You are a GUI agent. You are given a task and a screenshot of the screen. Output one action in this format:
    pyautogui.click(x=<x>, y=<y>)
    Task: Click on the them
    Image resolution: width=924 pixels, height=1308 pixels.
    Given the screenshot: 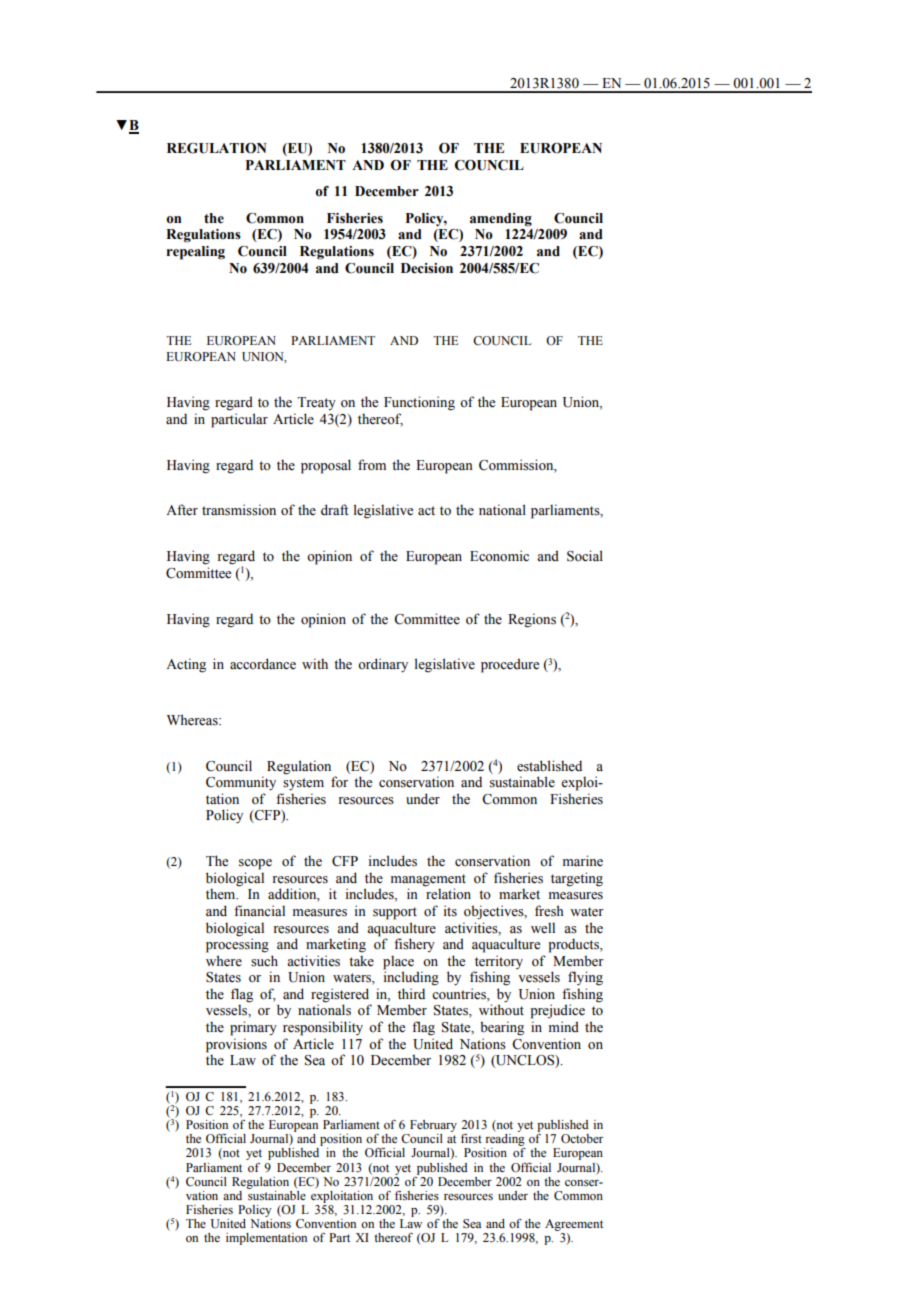 What is the action you would take?
    pyautogui.click(x=222, y=894)
